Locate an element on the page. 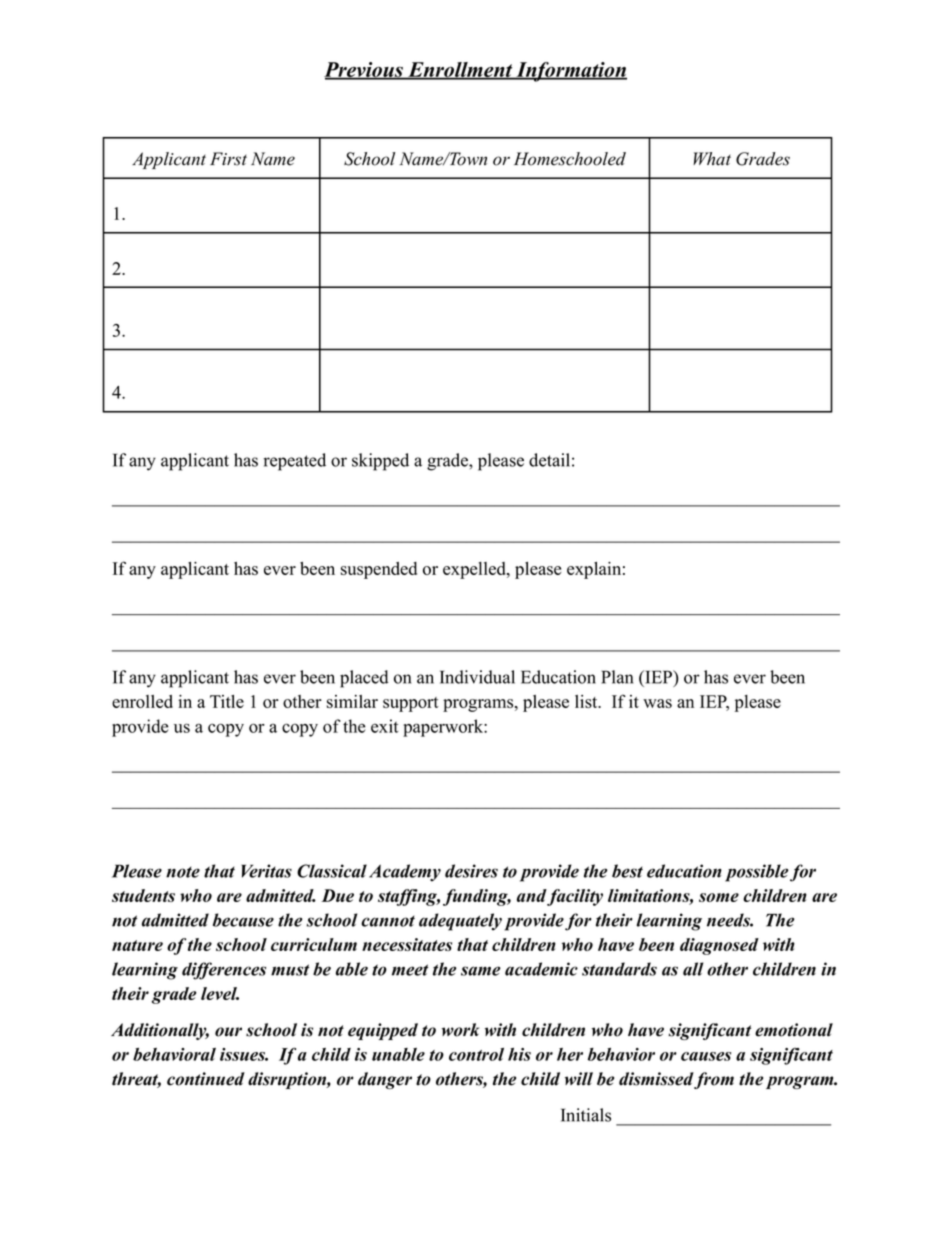  continued is located at coordinates (206, 1079).
